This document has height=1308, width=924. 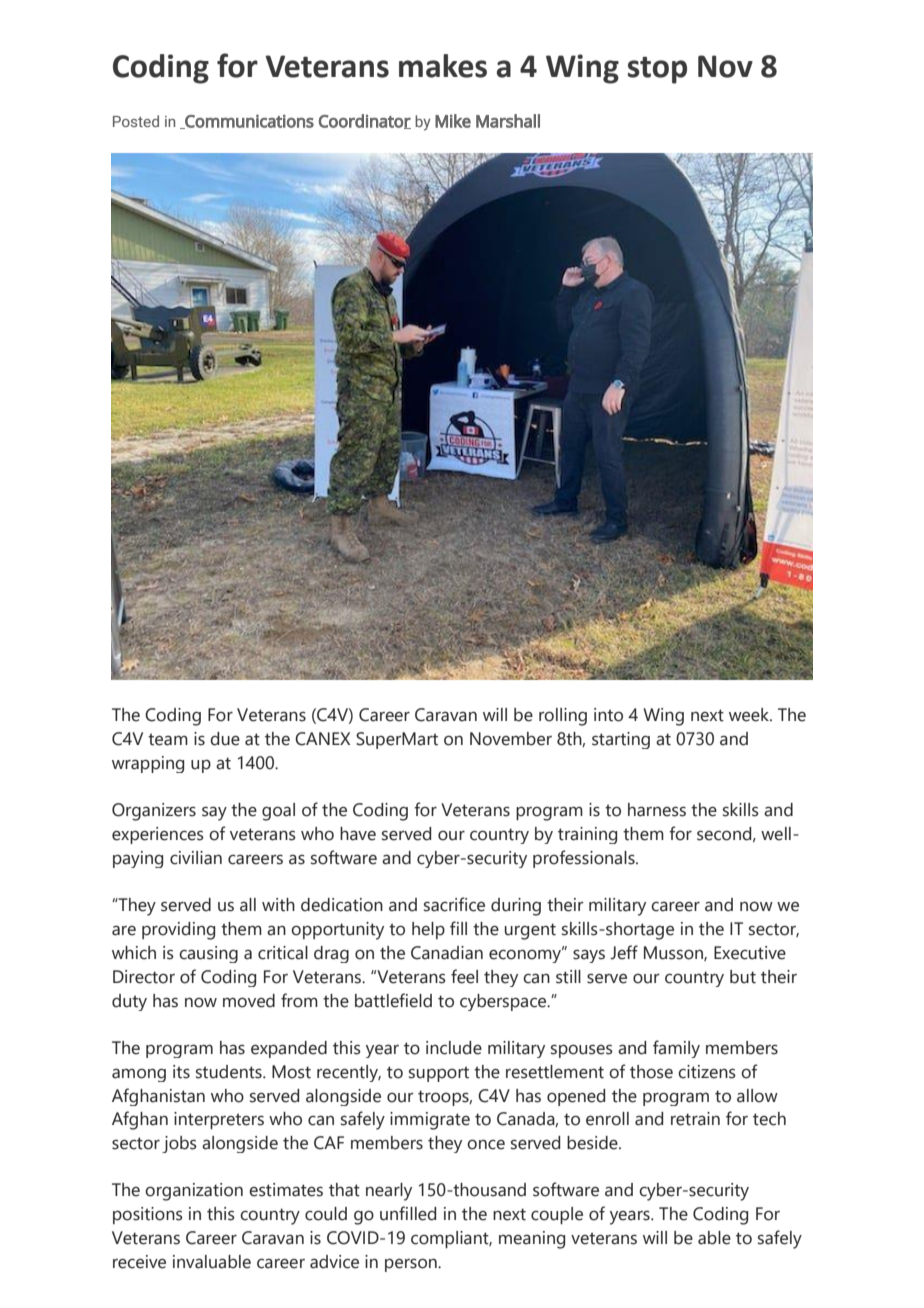 What do you see at coordinates (511, 739) in the document?
I see `November` at bounding box center [511, 739].
